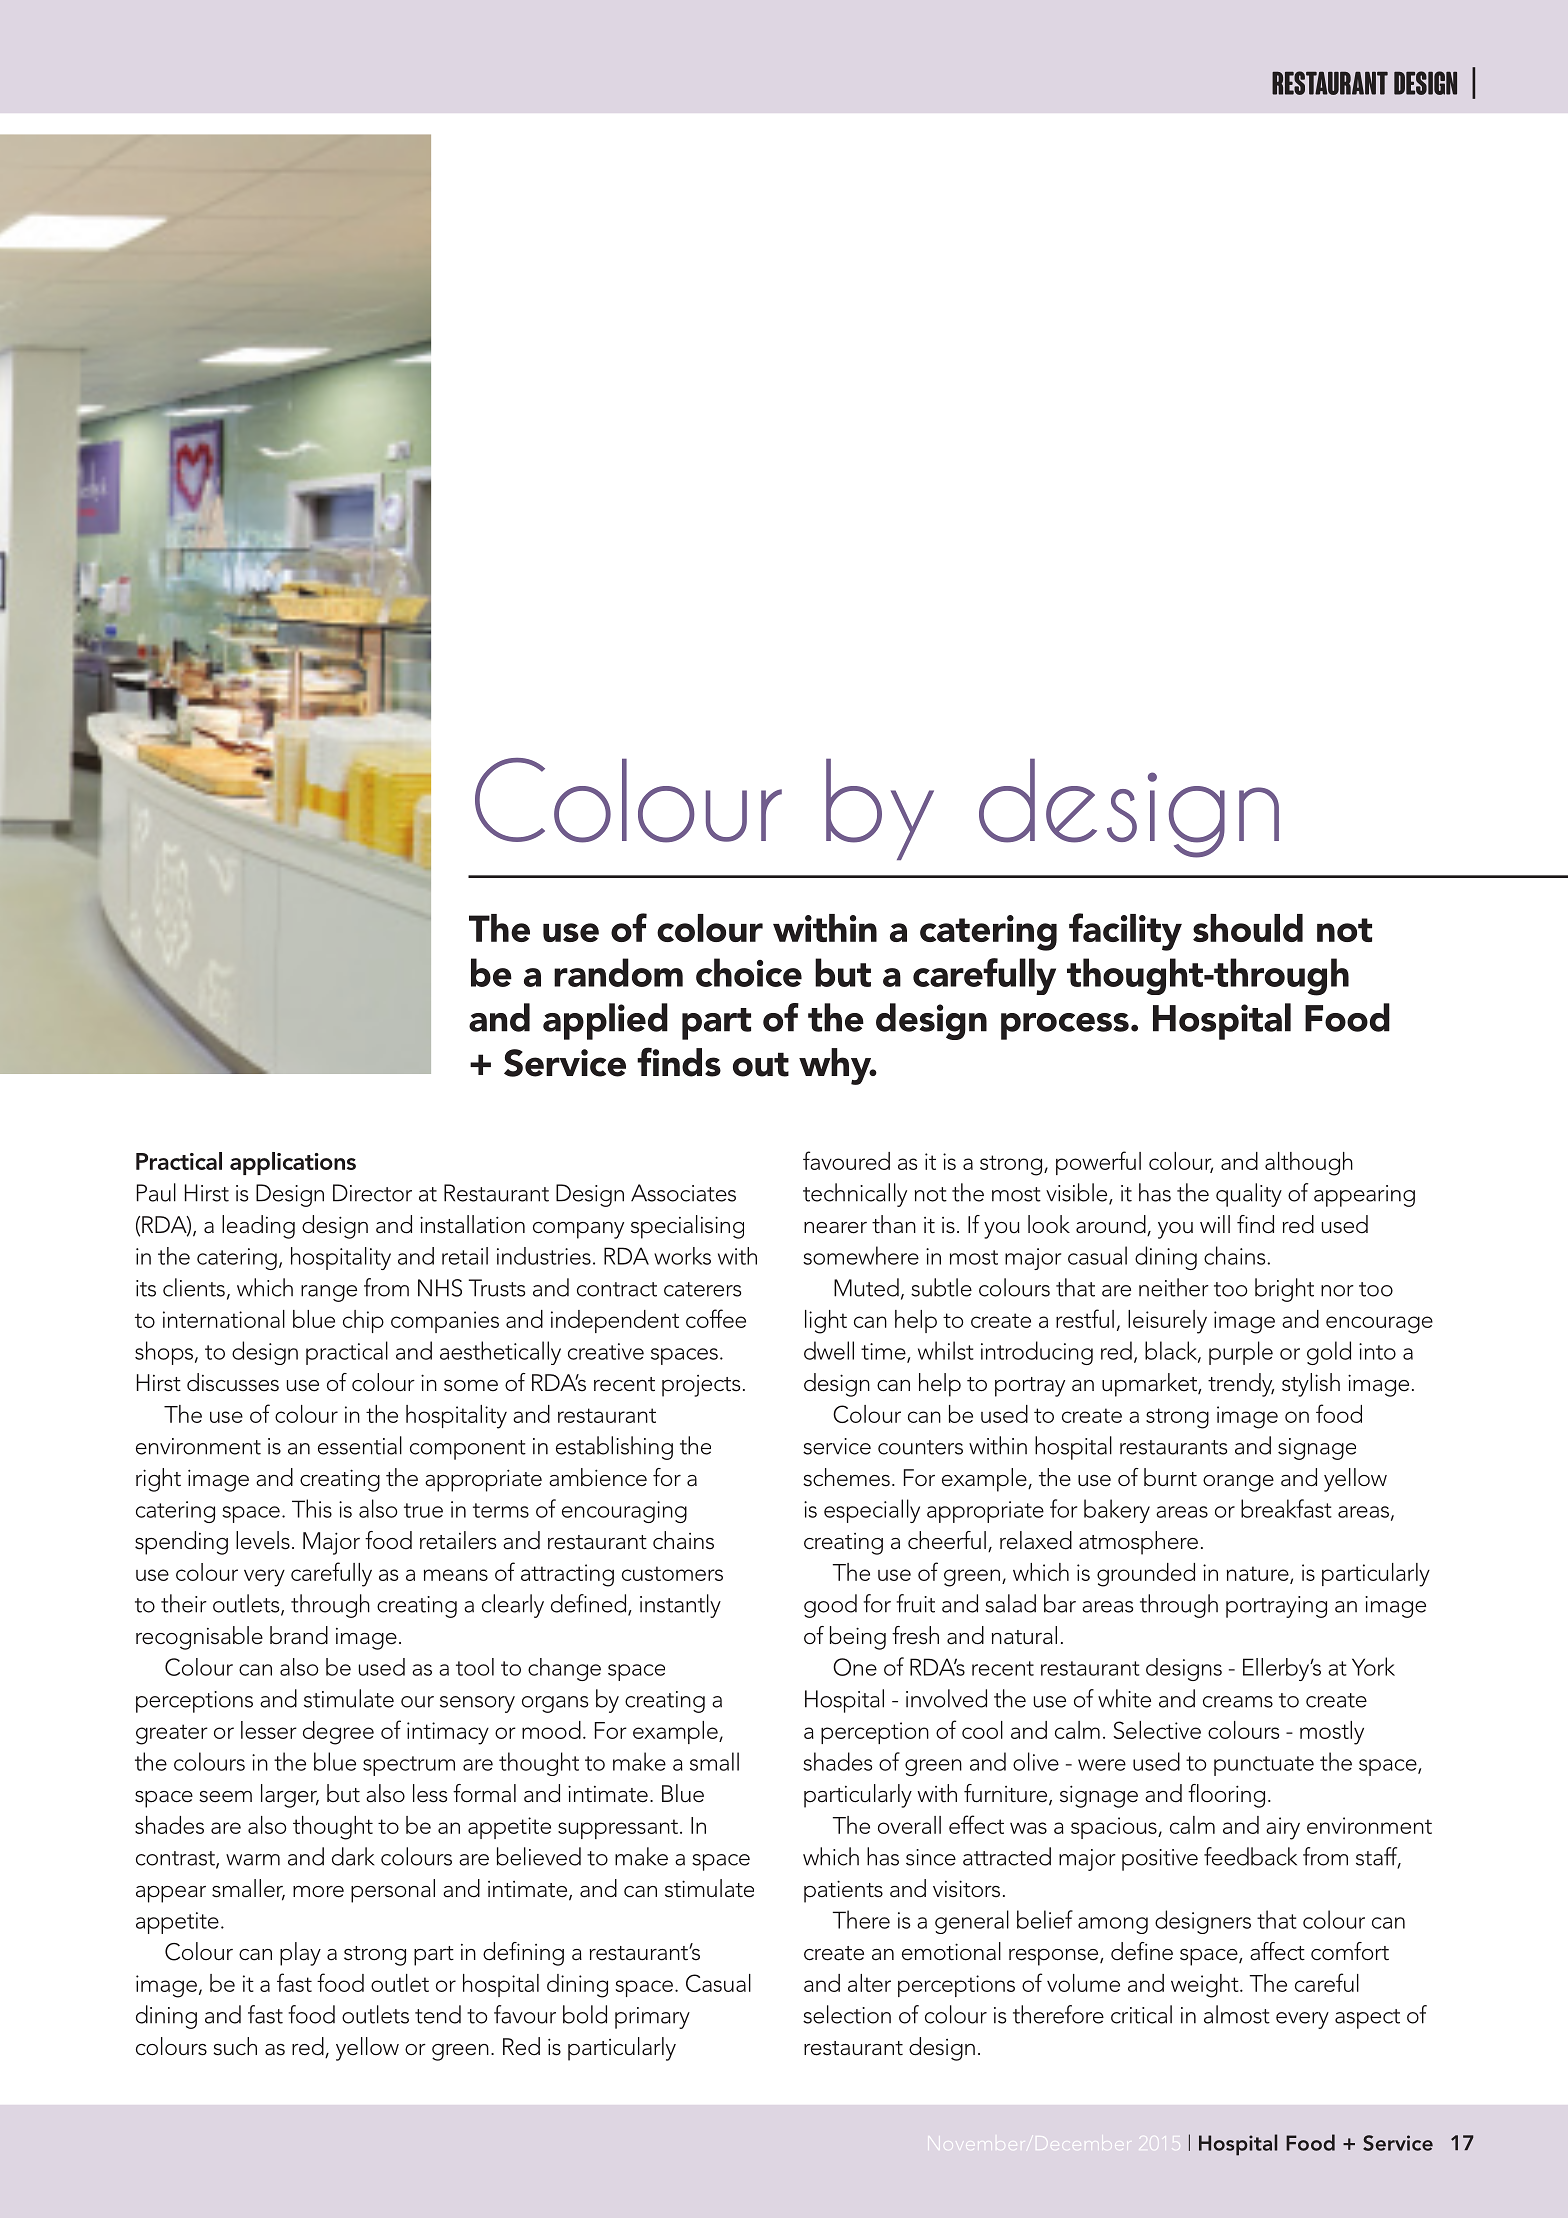 The image size is (1568, 2218). I want to click on choice, so click(749, 972).
